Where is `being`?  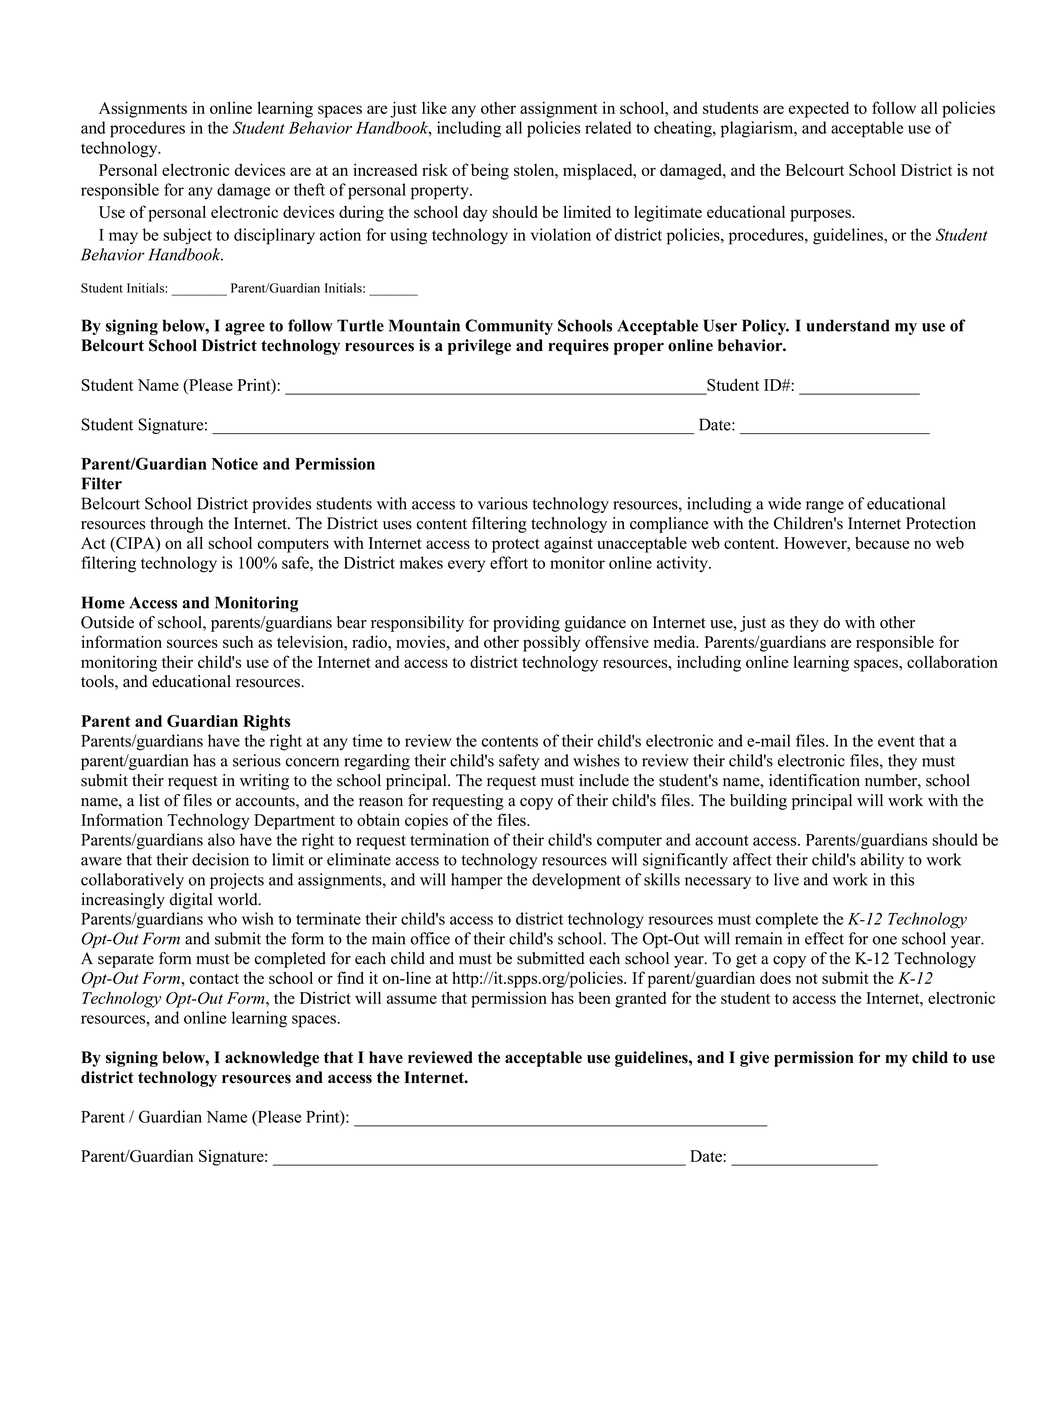
being is located at coordinates (490, 171).
